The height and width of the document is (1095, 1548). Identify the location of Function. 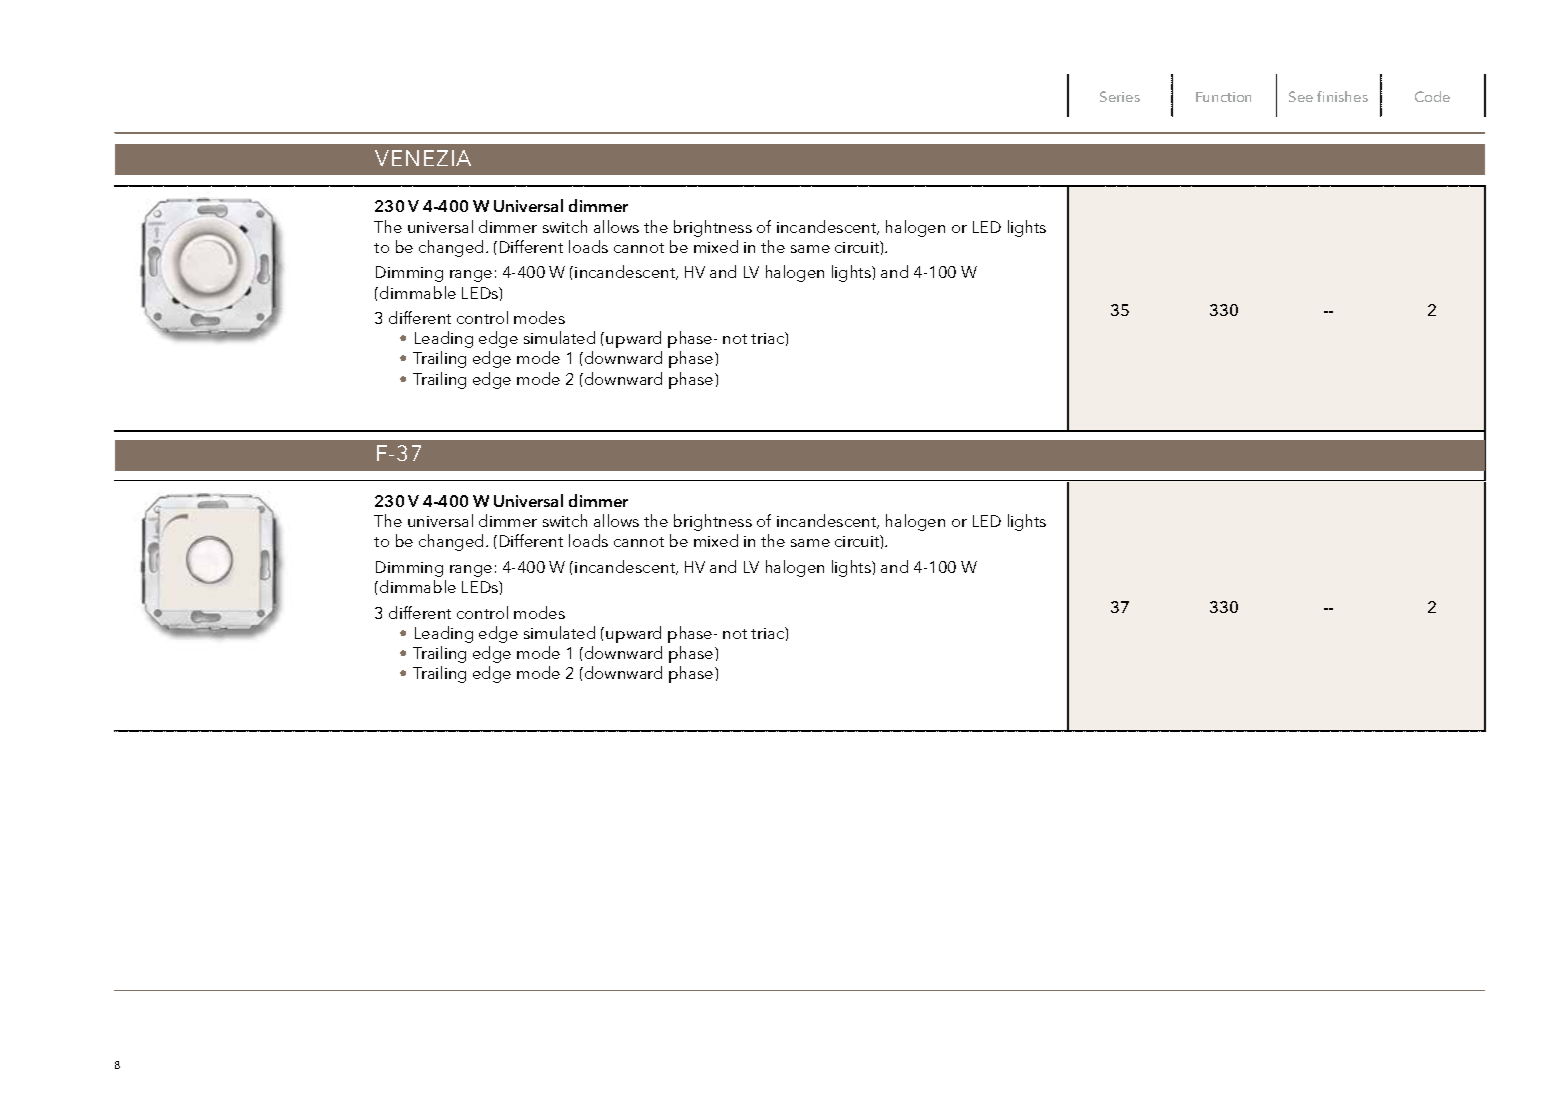
(1223, 97).
